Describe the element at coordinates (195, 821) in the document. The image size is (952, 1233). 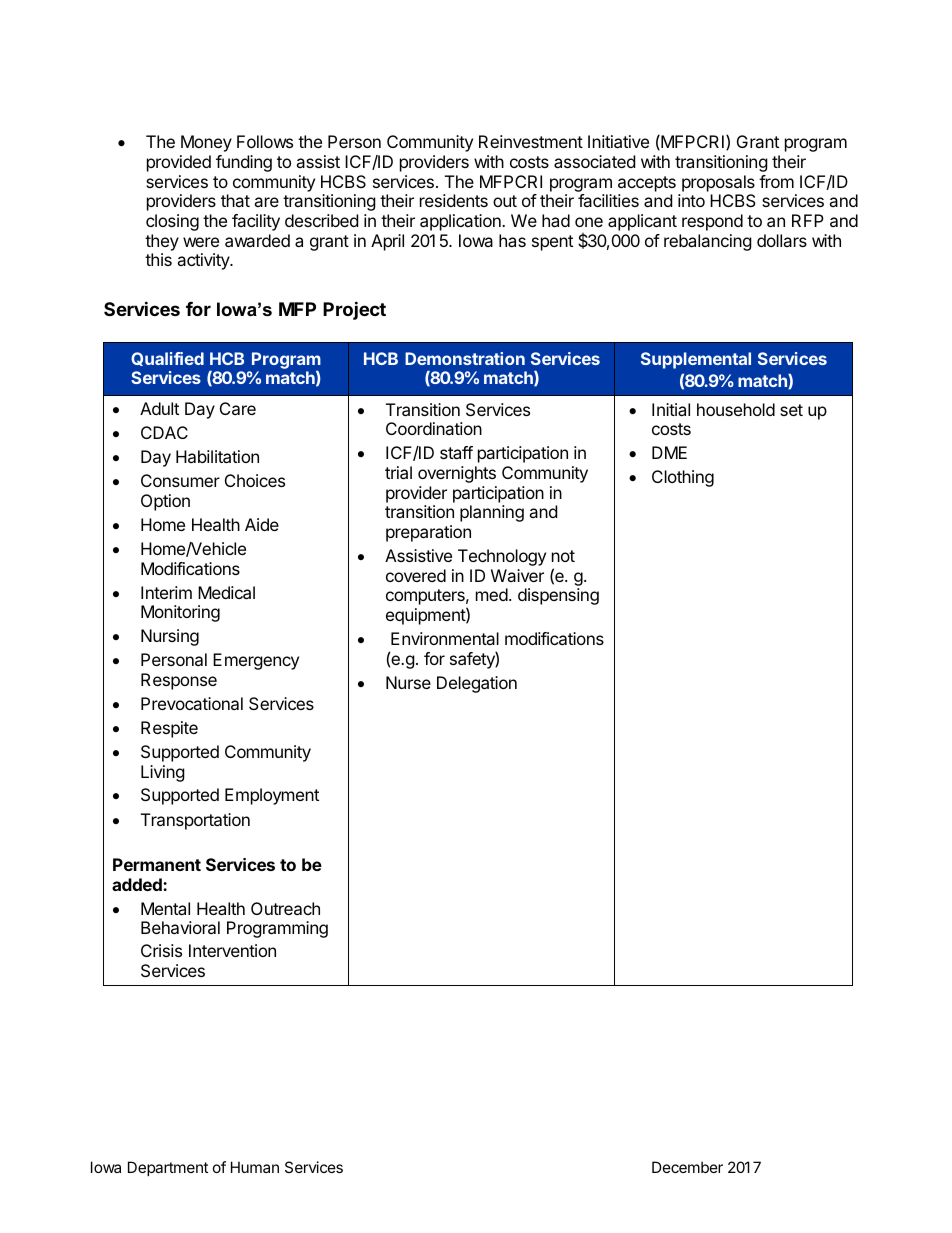
I see `Transportation` at that location.
